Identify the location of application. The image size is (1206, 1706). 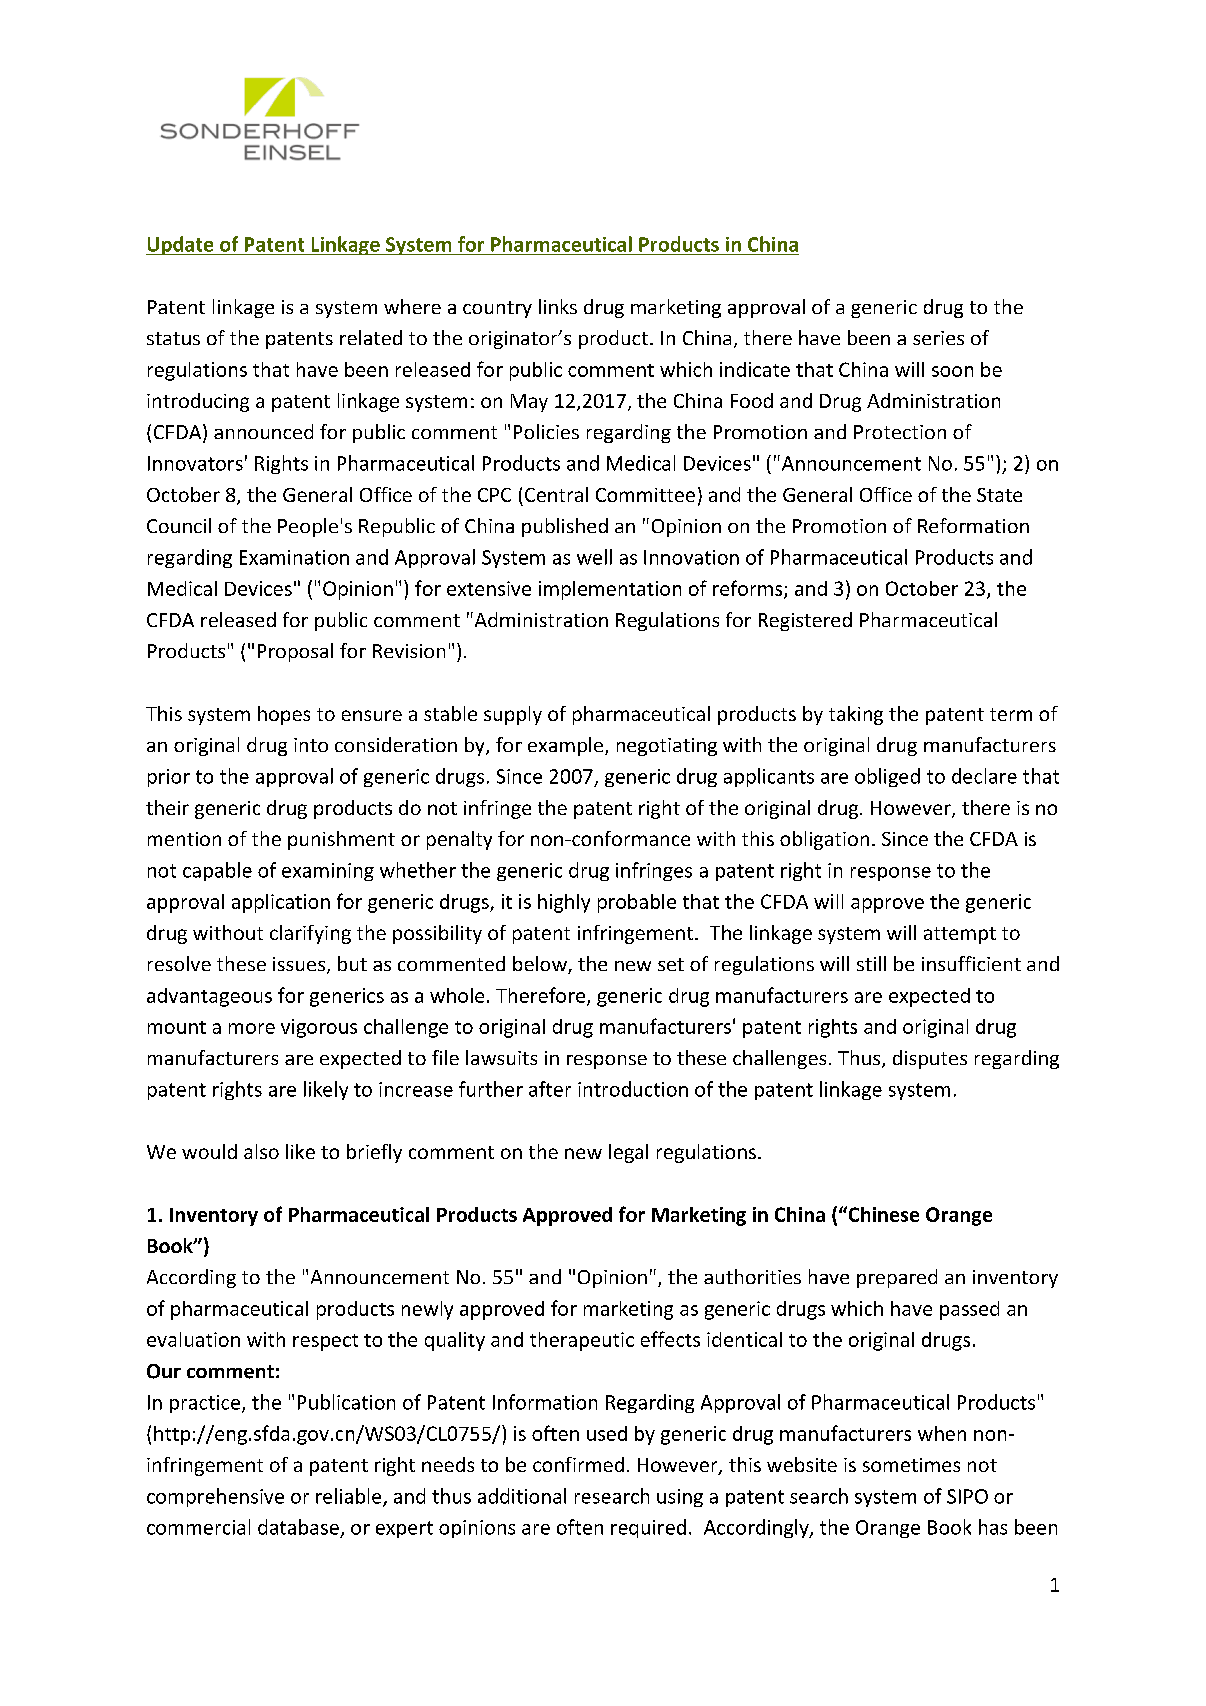
(281, 903).
